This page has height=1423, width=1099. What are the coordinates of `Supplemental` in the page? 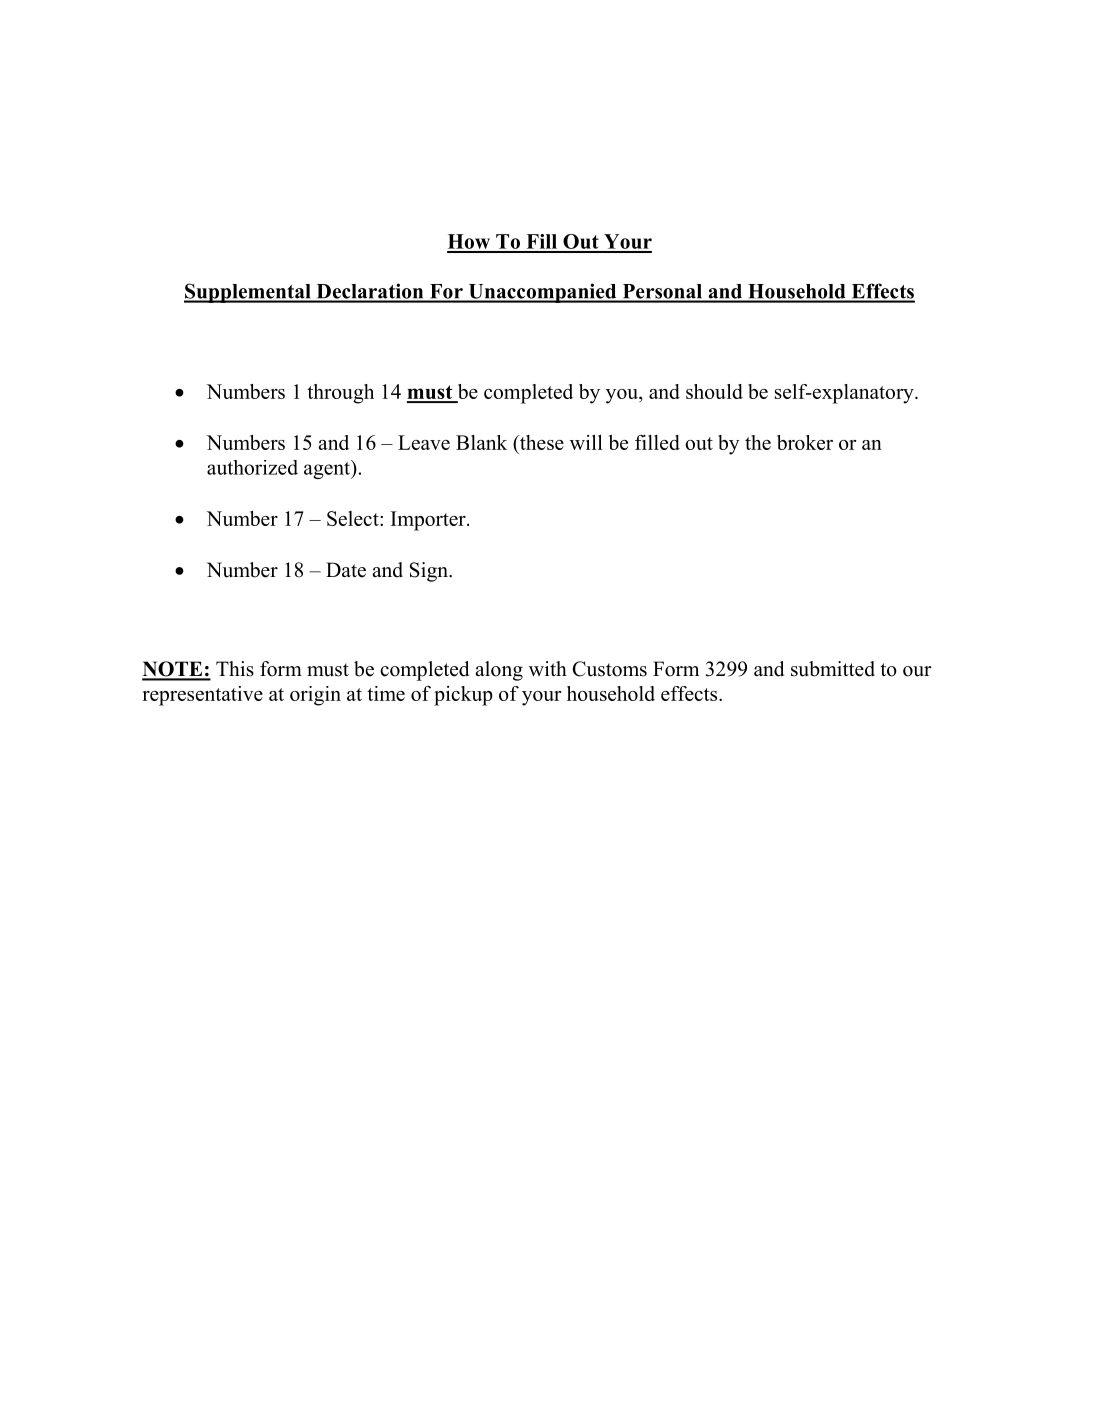 It's located at (248, 293).
